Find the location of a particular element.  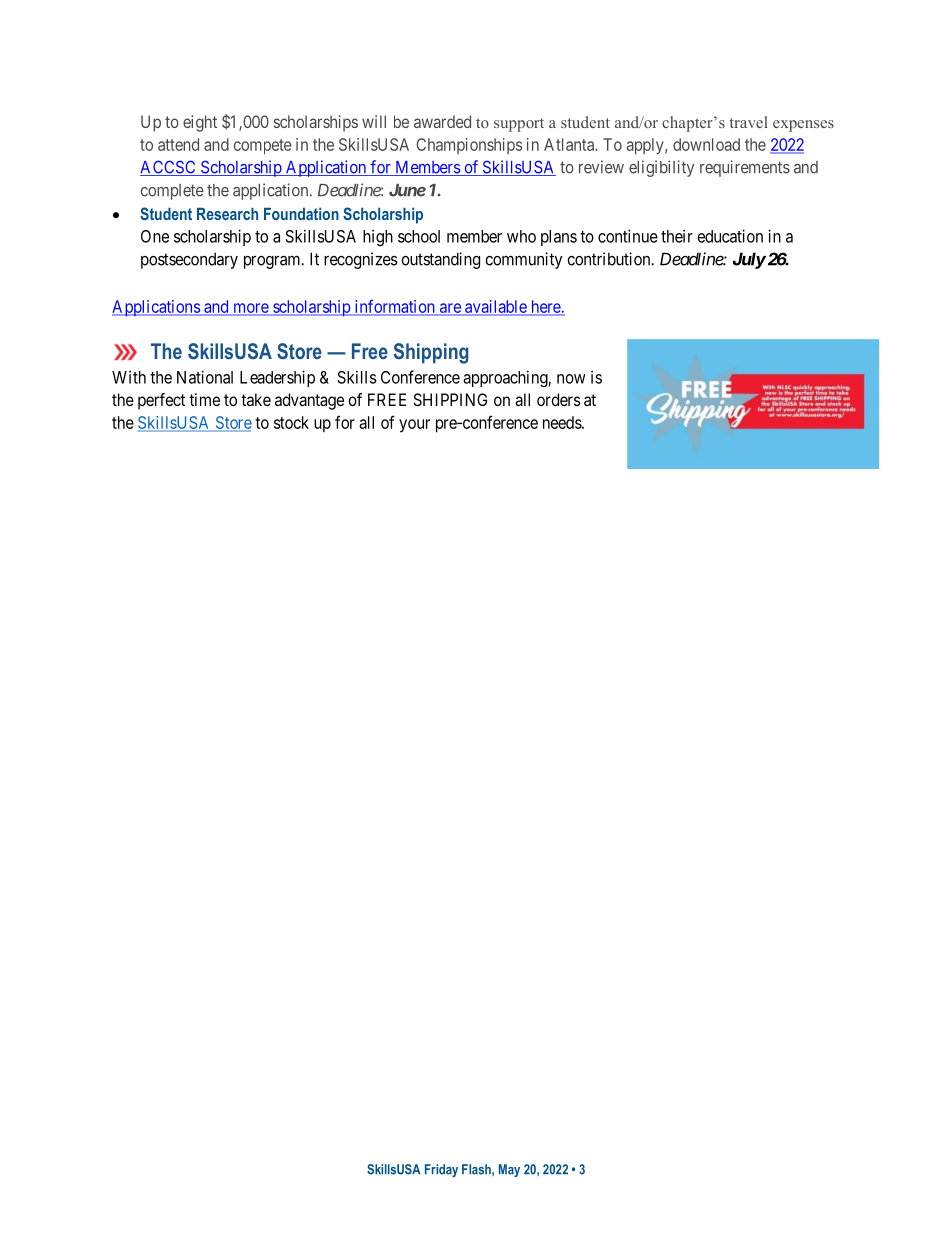

orders is located at coordinates (559, 399).
